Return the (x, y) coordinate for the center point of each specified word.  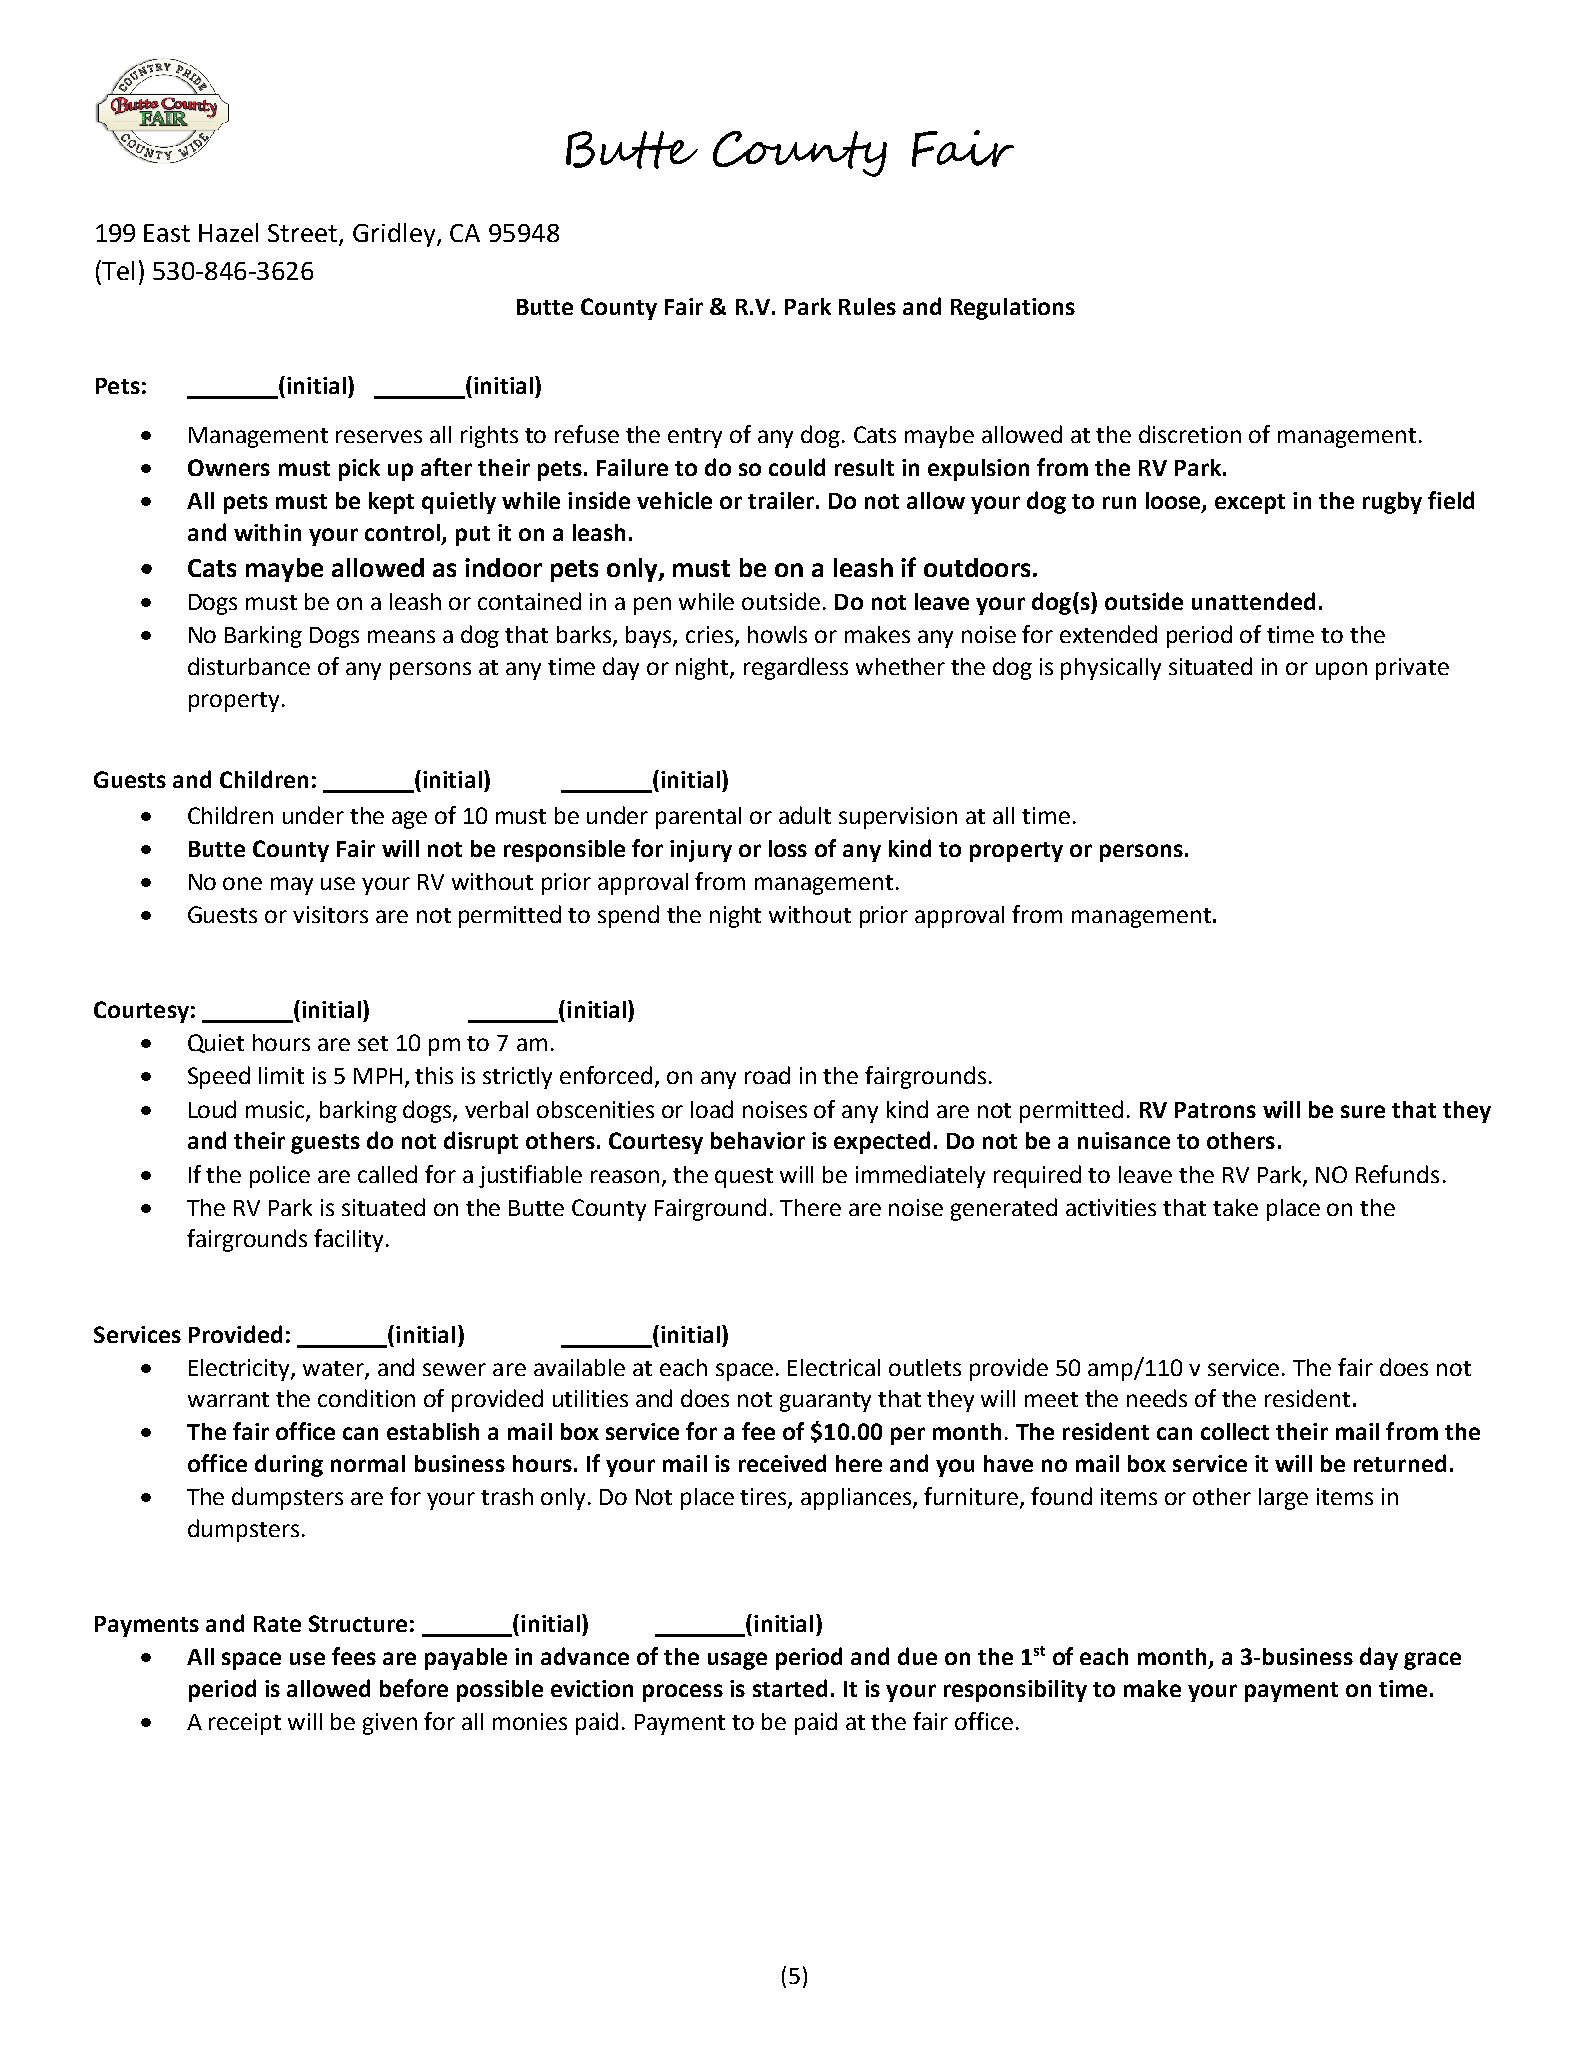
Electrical (834, 1367)
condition (366, 1398)
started (790, 1688)
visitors (330, 914)
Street (304, 234)
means (401, 636)
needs (1157, 1398)
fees (354, 1656)
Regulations (1013, 309)
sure (1363, 1111)
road (767, 1075)
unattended (1253, 601)
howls (777, 634)
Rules (867, 306)
